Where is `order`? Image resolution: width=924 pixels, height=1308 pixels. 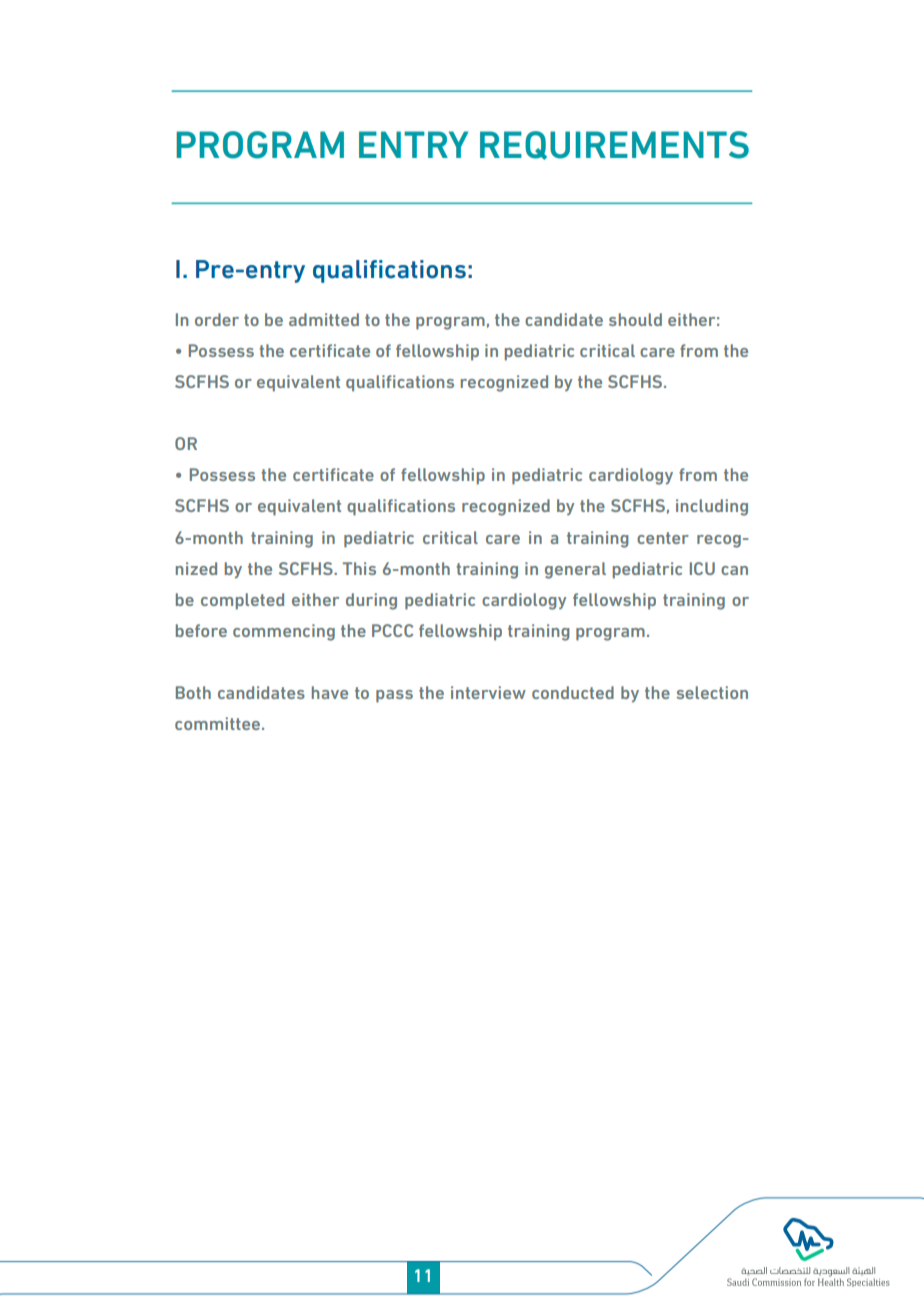
order is located at coordinates (217, 319).
